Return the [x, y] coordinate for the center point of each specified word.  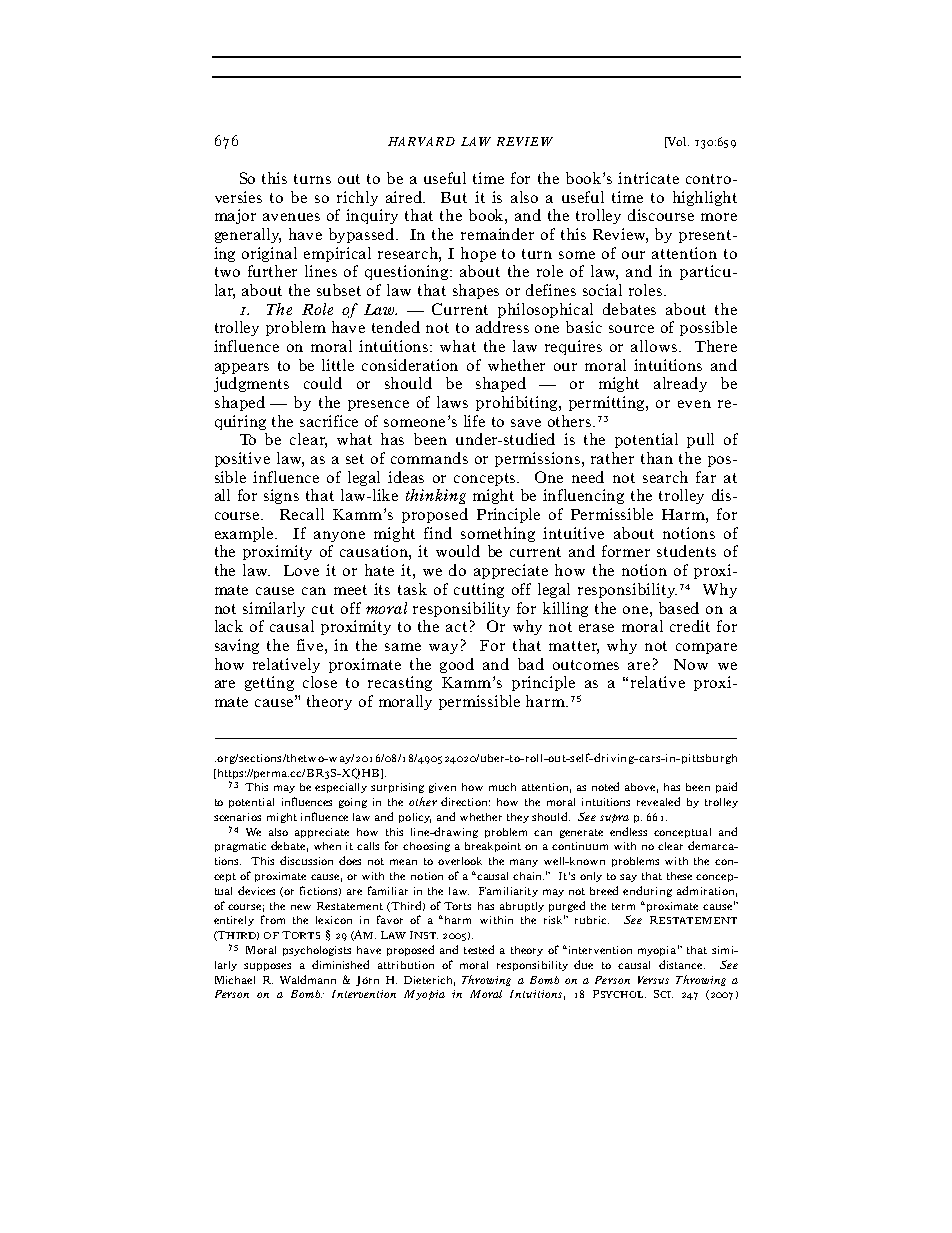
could [323, 383]
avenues [291, 217]
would [458, 551]
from [273, 919]
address [502, 327]
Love [301, 570]
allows [655, 346]
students [686, 551]
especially [341, 788]
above [641, 788]
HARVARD [421, 141]
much [502, 787]
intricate [648, 178]
